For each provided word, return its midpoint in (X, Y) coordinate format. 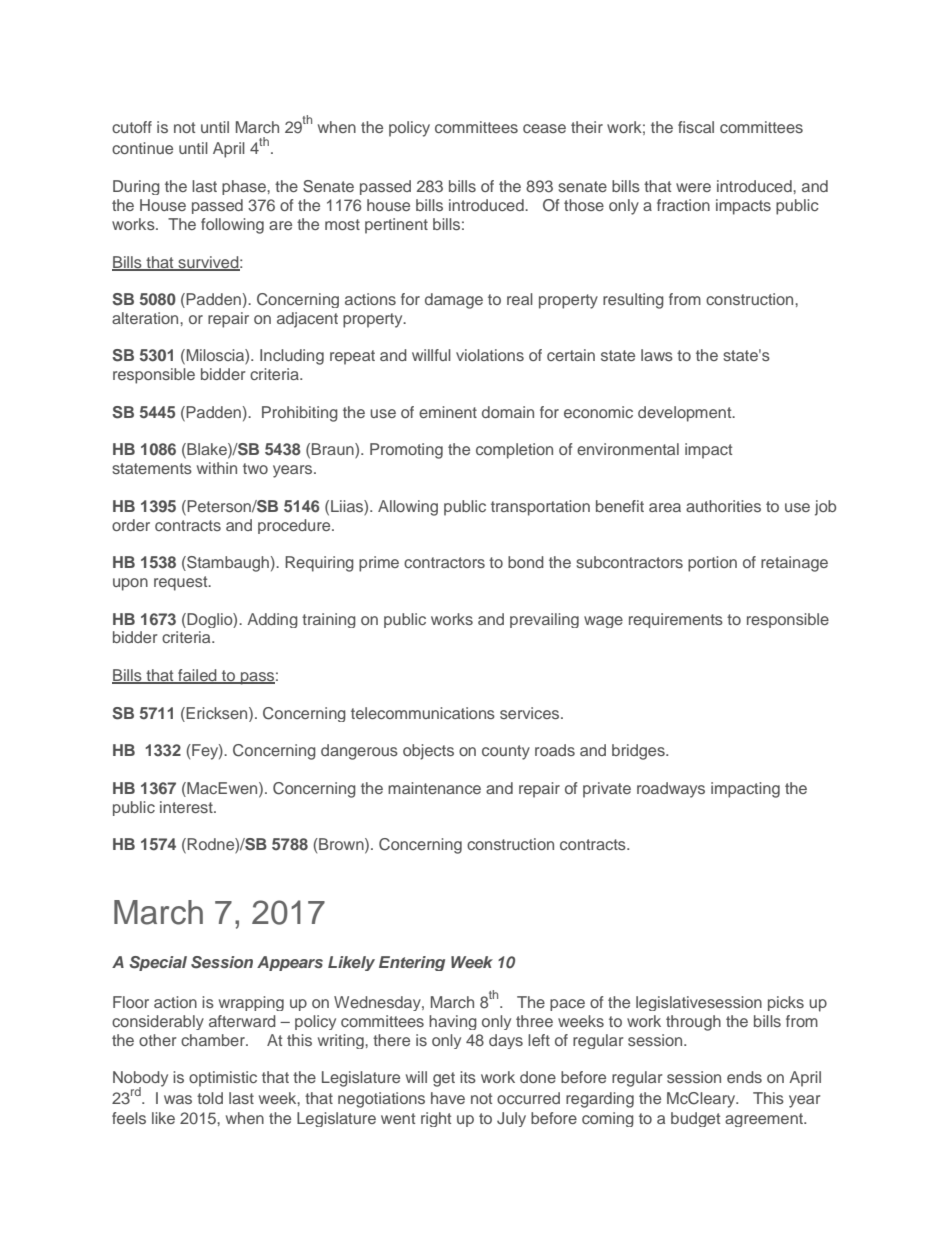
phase (245, 187)
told (210, 1098)
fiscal (696, 127)
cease (544, 128)
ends (744, 1077)
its (468, 1077)
